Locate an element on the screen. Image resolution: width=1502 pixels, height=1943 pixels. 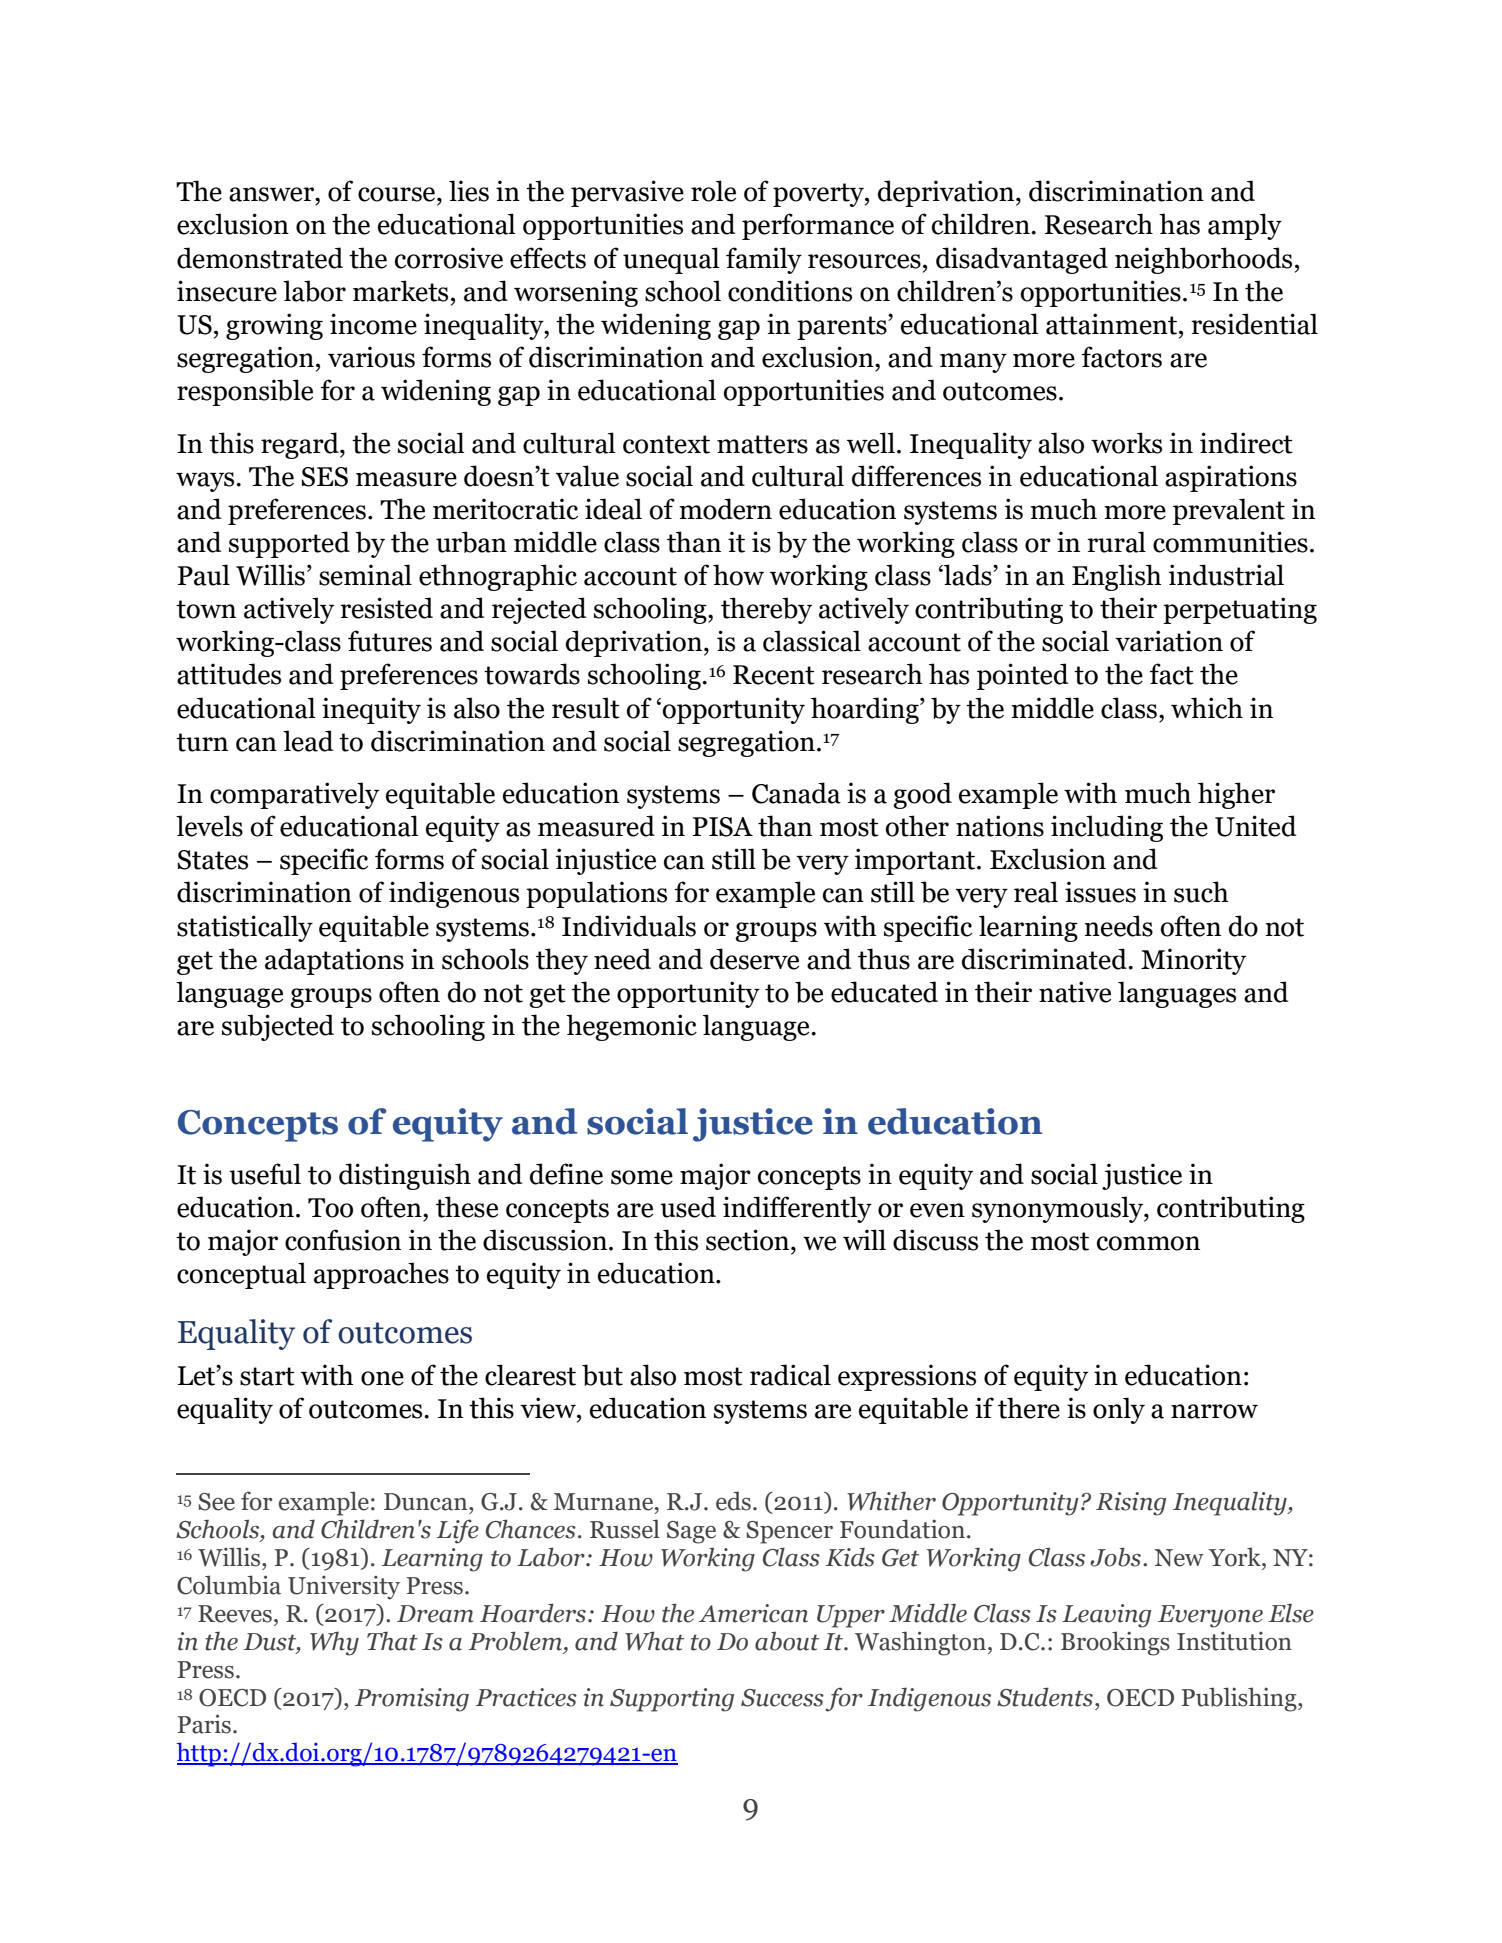
family is located at coordinates (764, 260).
